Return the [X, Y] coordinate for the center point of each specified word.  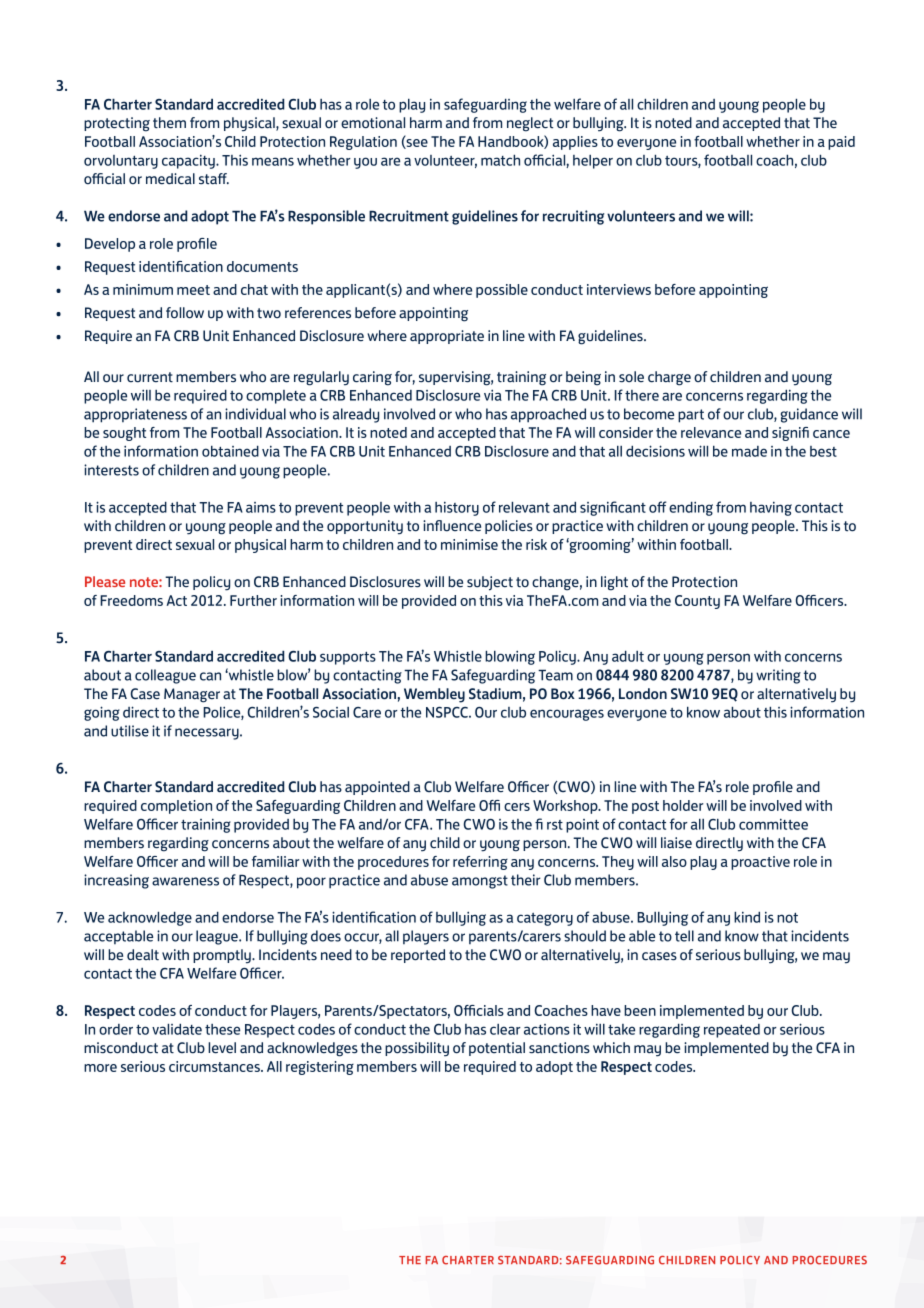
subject [490, 583]
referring [480, 863]
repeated [732, 1031]
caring [372, 378]
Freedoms [131, 600]
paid [841, 143]
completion [176, 807]
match [500, 160]
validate [177, 1029]
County [697, 602]
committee [773, 824]
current [150, 377]
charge [669, 378]
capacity [189, 161]
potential [497, 1049]
